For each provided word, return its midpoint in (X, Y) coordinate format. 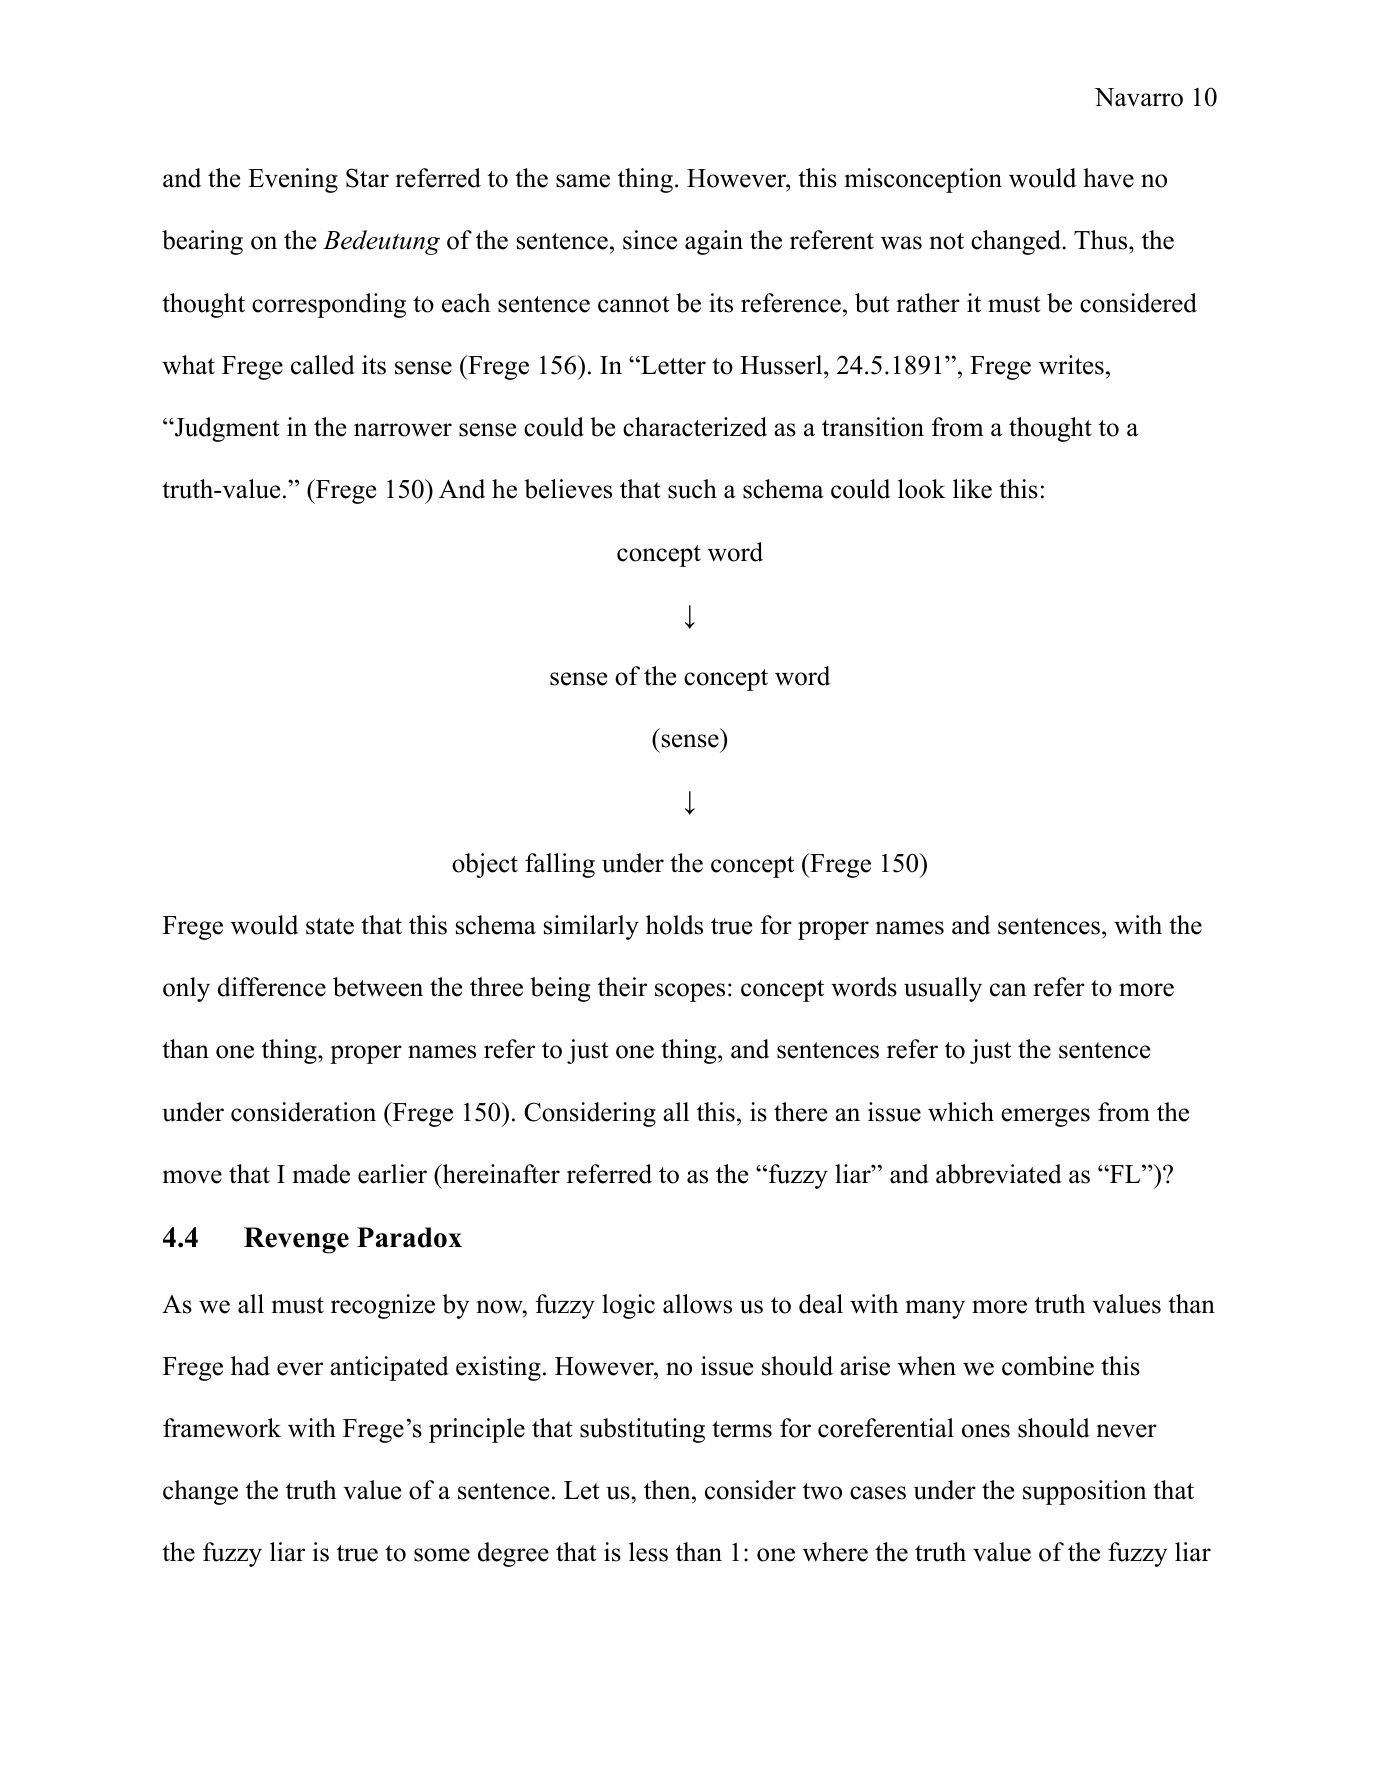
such (692, 489)
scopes (690, 992)
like (972, 489)
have (1108, 178)
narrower (403, 430)
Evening (293, 180)
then (667, 1490)
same (583, 181)
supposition (1085, 1492)
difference (272, 987)
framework (222, 1428)
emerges (1045, 1117)
